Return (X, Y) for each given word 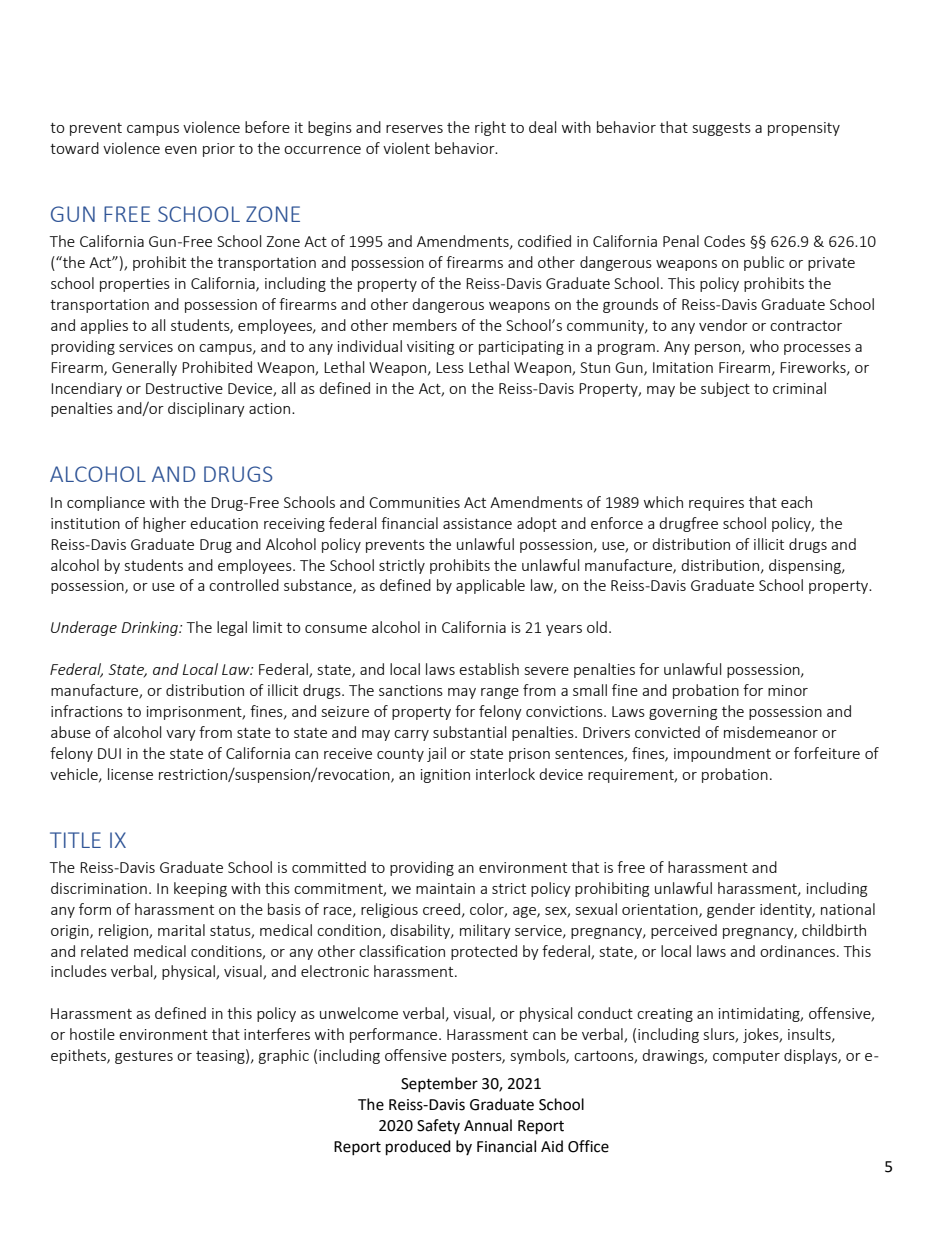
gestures (144, 1057)
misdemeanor (771, 732)
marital (181, 930)
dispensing (806, 566)
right (490, 128)
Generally (144, 368)
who (764, 346)
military (485, 931)
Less (450, 367)
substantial (469, 732)
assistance (477, 523)
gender (731, 910)
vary (181, 735)
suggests (722, 129)
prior (219, 150)
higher (164, 524)
